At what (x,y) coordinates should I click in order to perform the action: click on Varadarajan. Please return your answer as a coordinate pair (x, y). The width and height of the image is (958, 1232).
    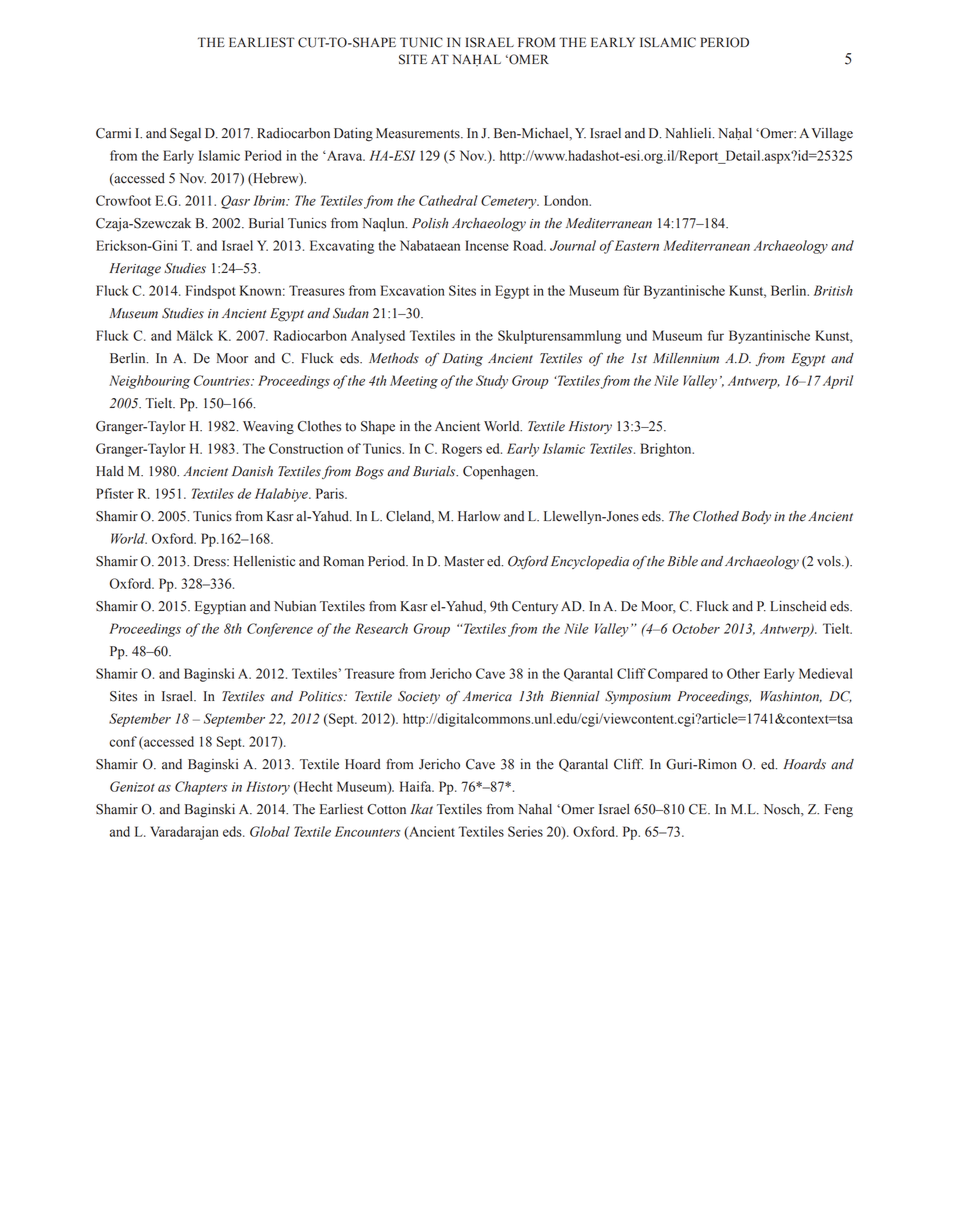
    Looking at the image, I should click on (184, 833).
